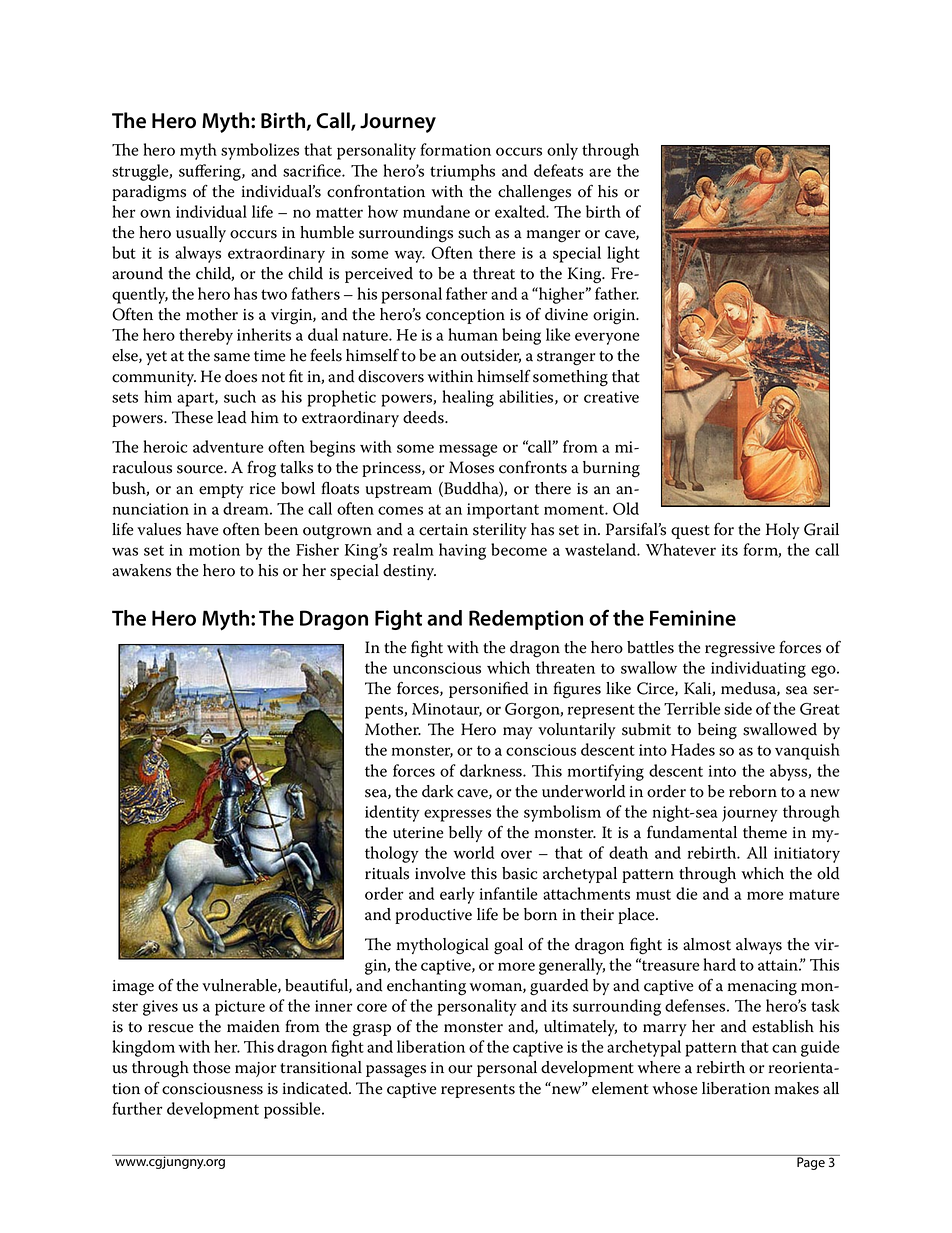 The height and width of the page is (1233, 952). Describe the element at coordinates (137, 1108) in the page. I see `further` at that location.
